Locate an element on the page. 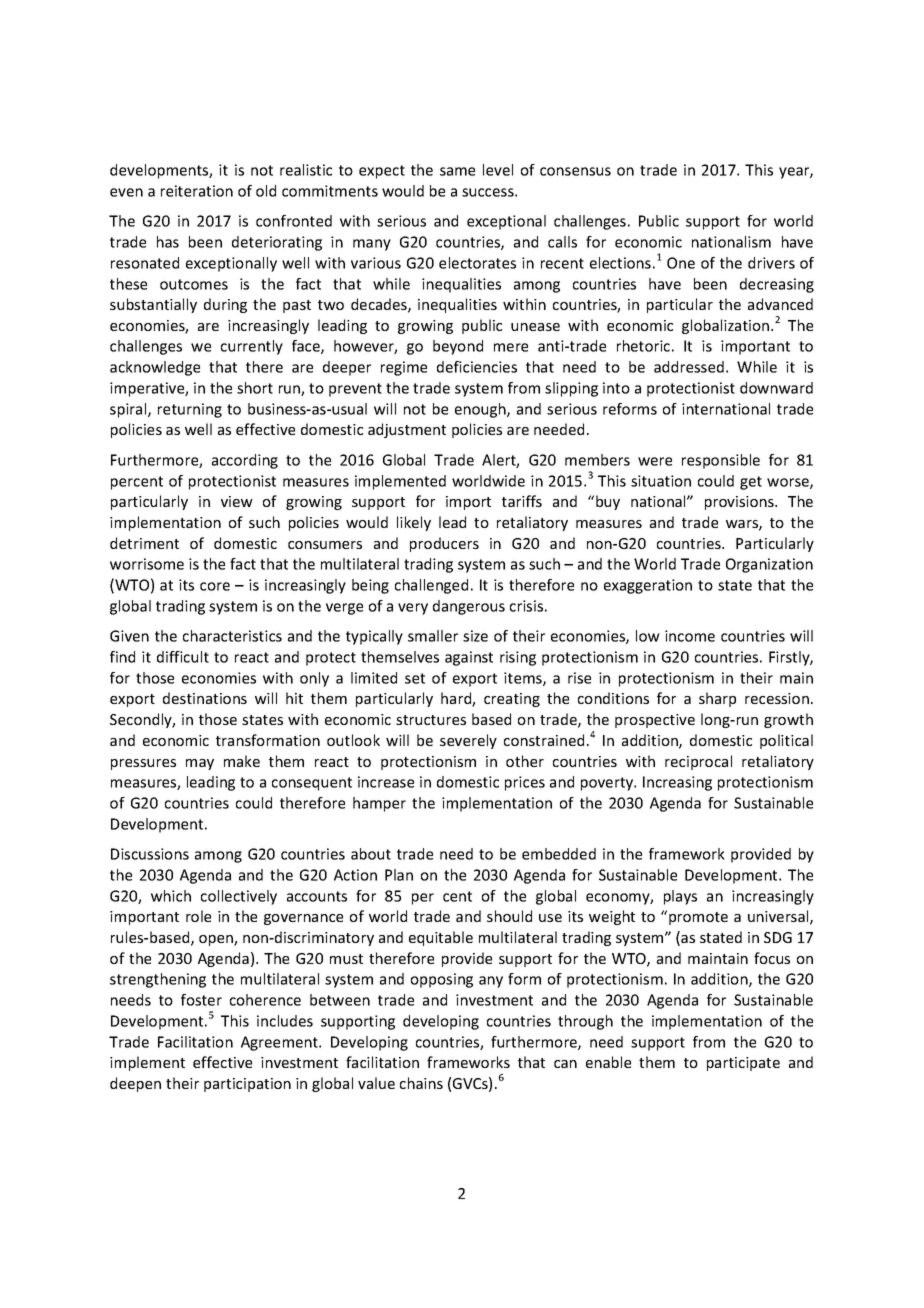 The width and height of the page is (924, 1308). which is located at coordinates (171, 896).
